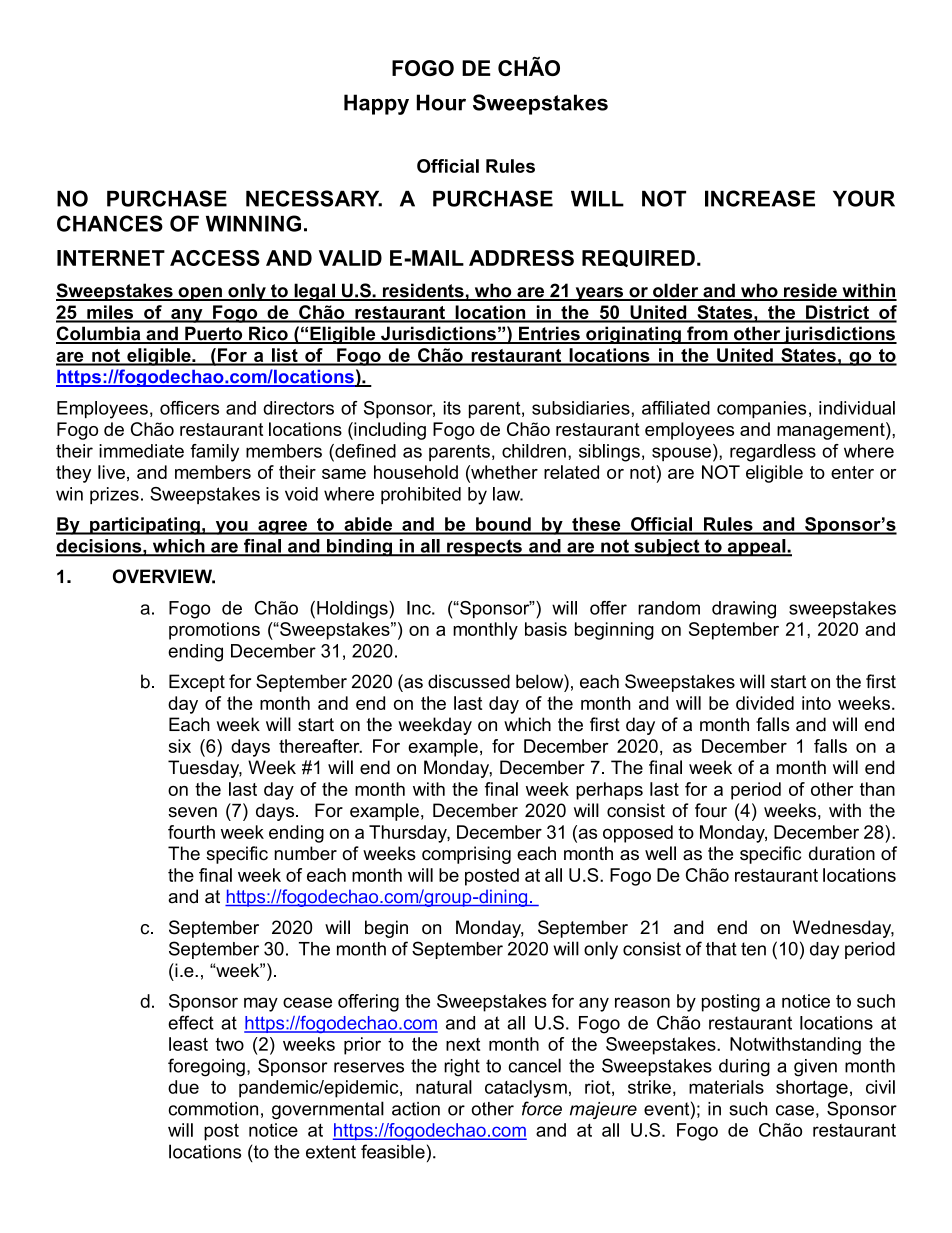 The height and width of the screenshot is (1233, 952). Describe the element at coordinates (795, 1110) in the screenshot. I see `case` at that location.
